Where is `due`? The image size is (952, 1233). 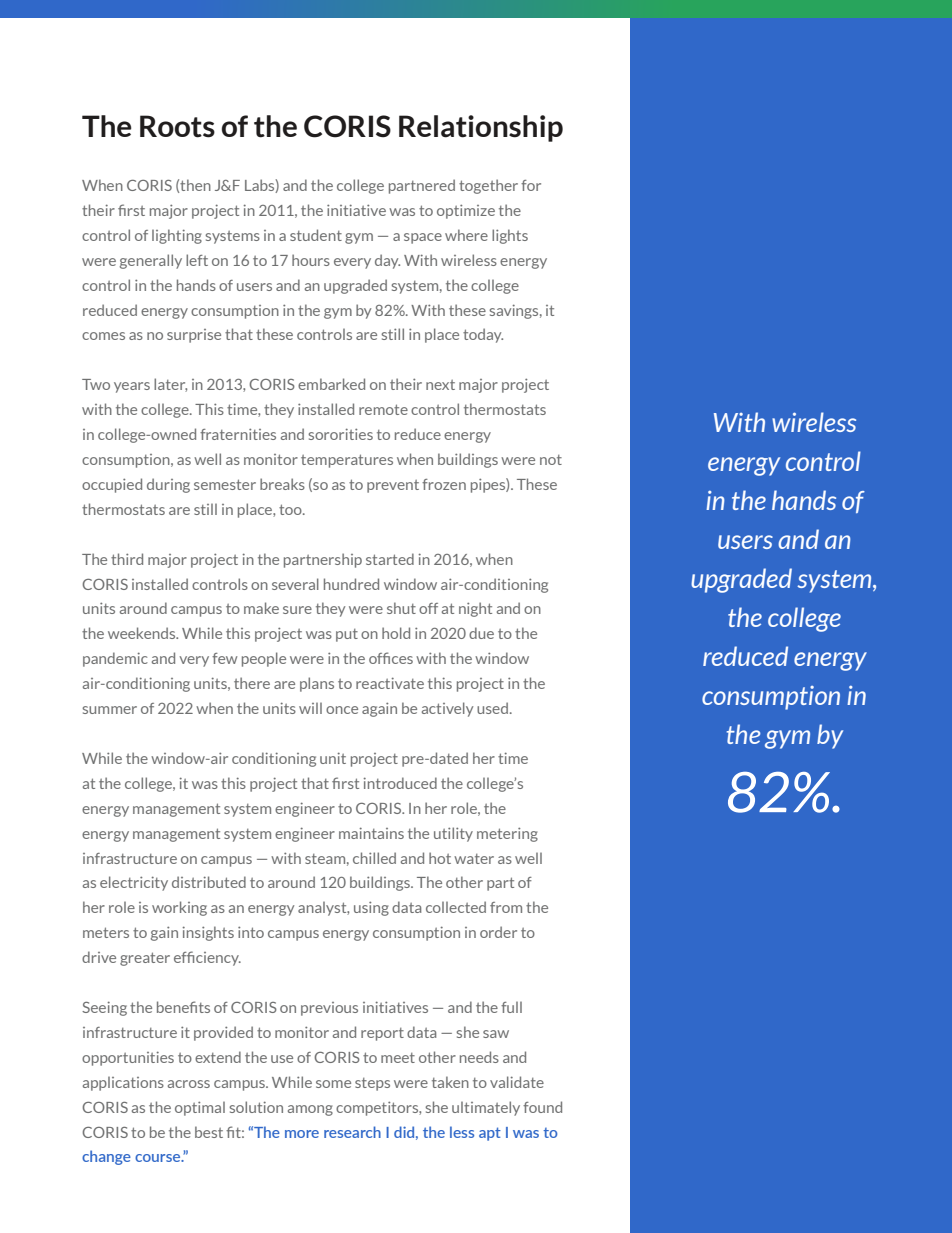
due is located at coordinates (481, 633).
